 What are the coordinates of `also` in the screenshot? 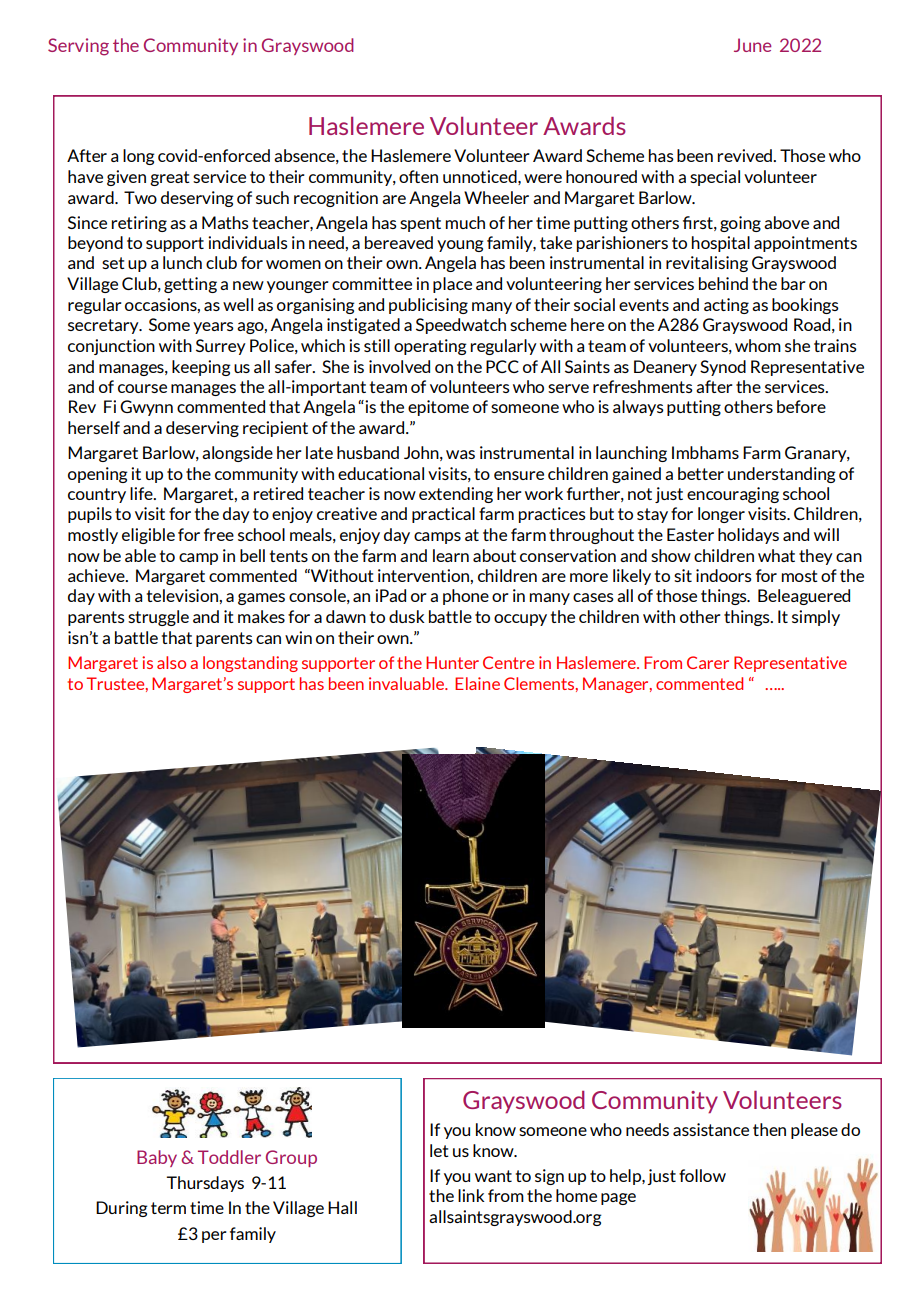 It's located at (171, 662).
